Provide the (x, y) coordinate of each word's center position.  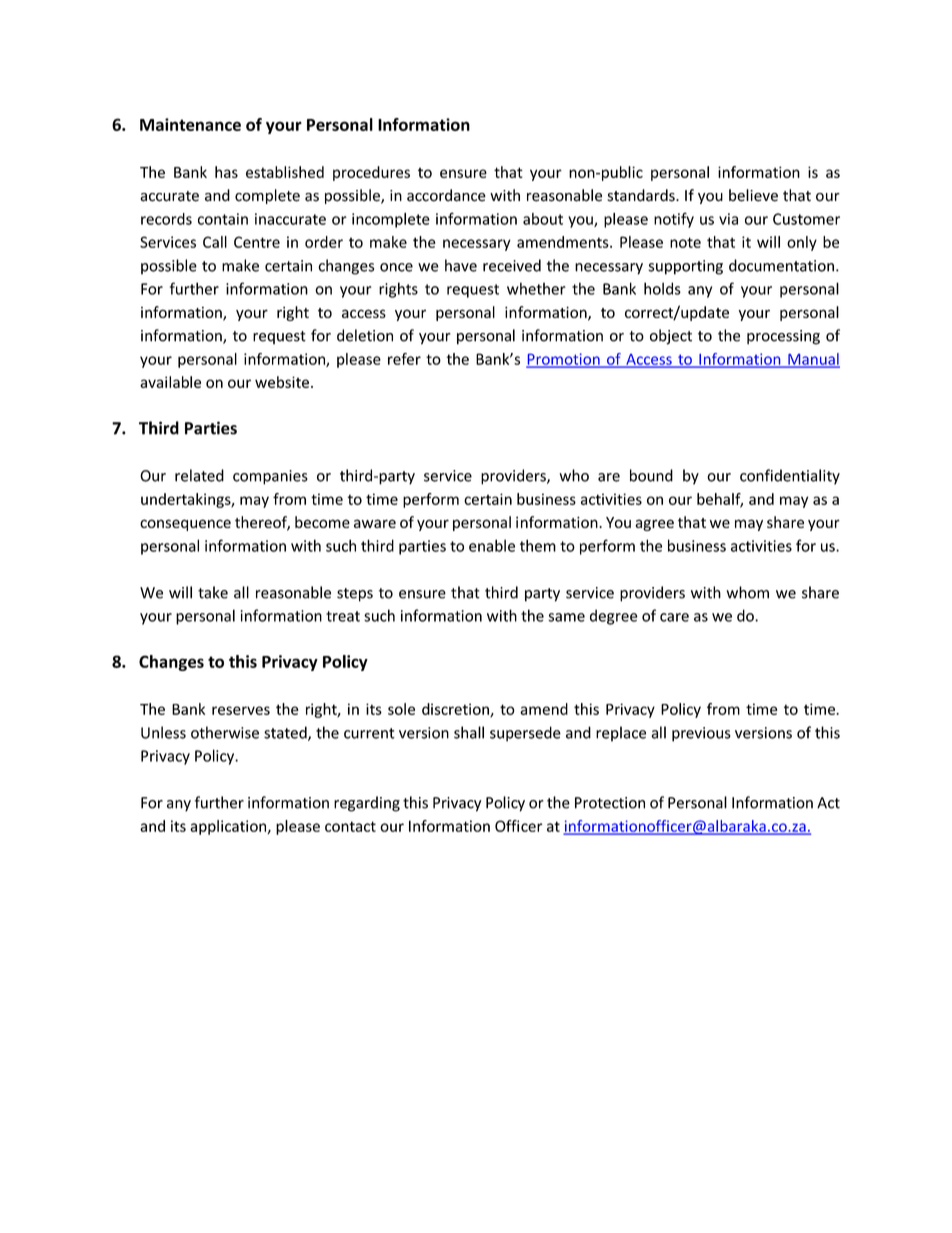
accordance (446, 195)
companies (270, 477)
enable (492, 545)
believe (753, 195)
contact (350, 826)
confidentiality (790, 477)
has (226, 172)
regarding (367, 804)
